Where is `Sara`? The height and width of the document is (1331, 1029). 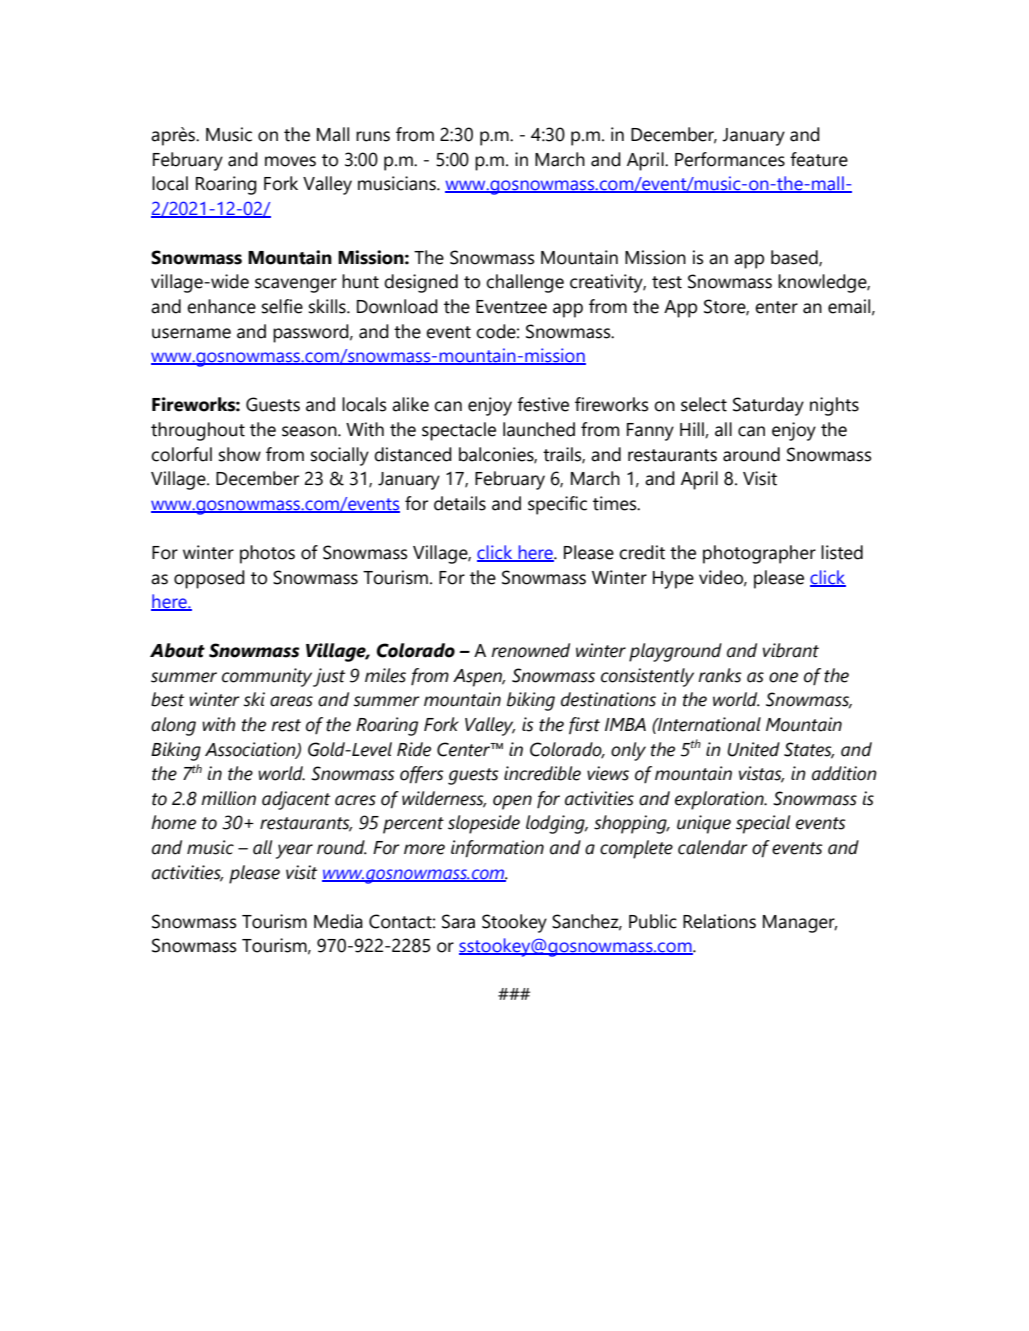
Sara is located at coordinates (458, 921).
